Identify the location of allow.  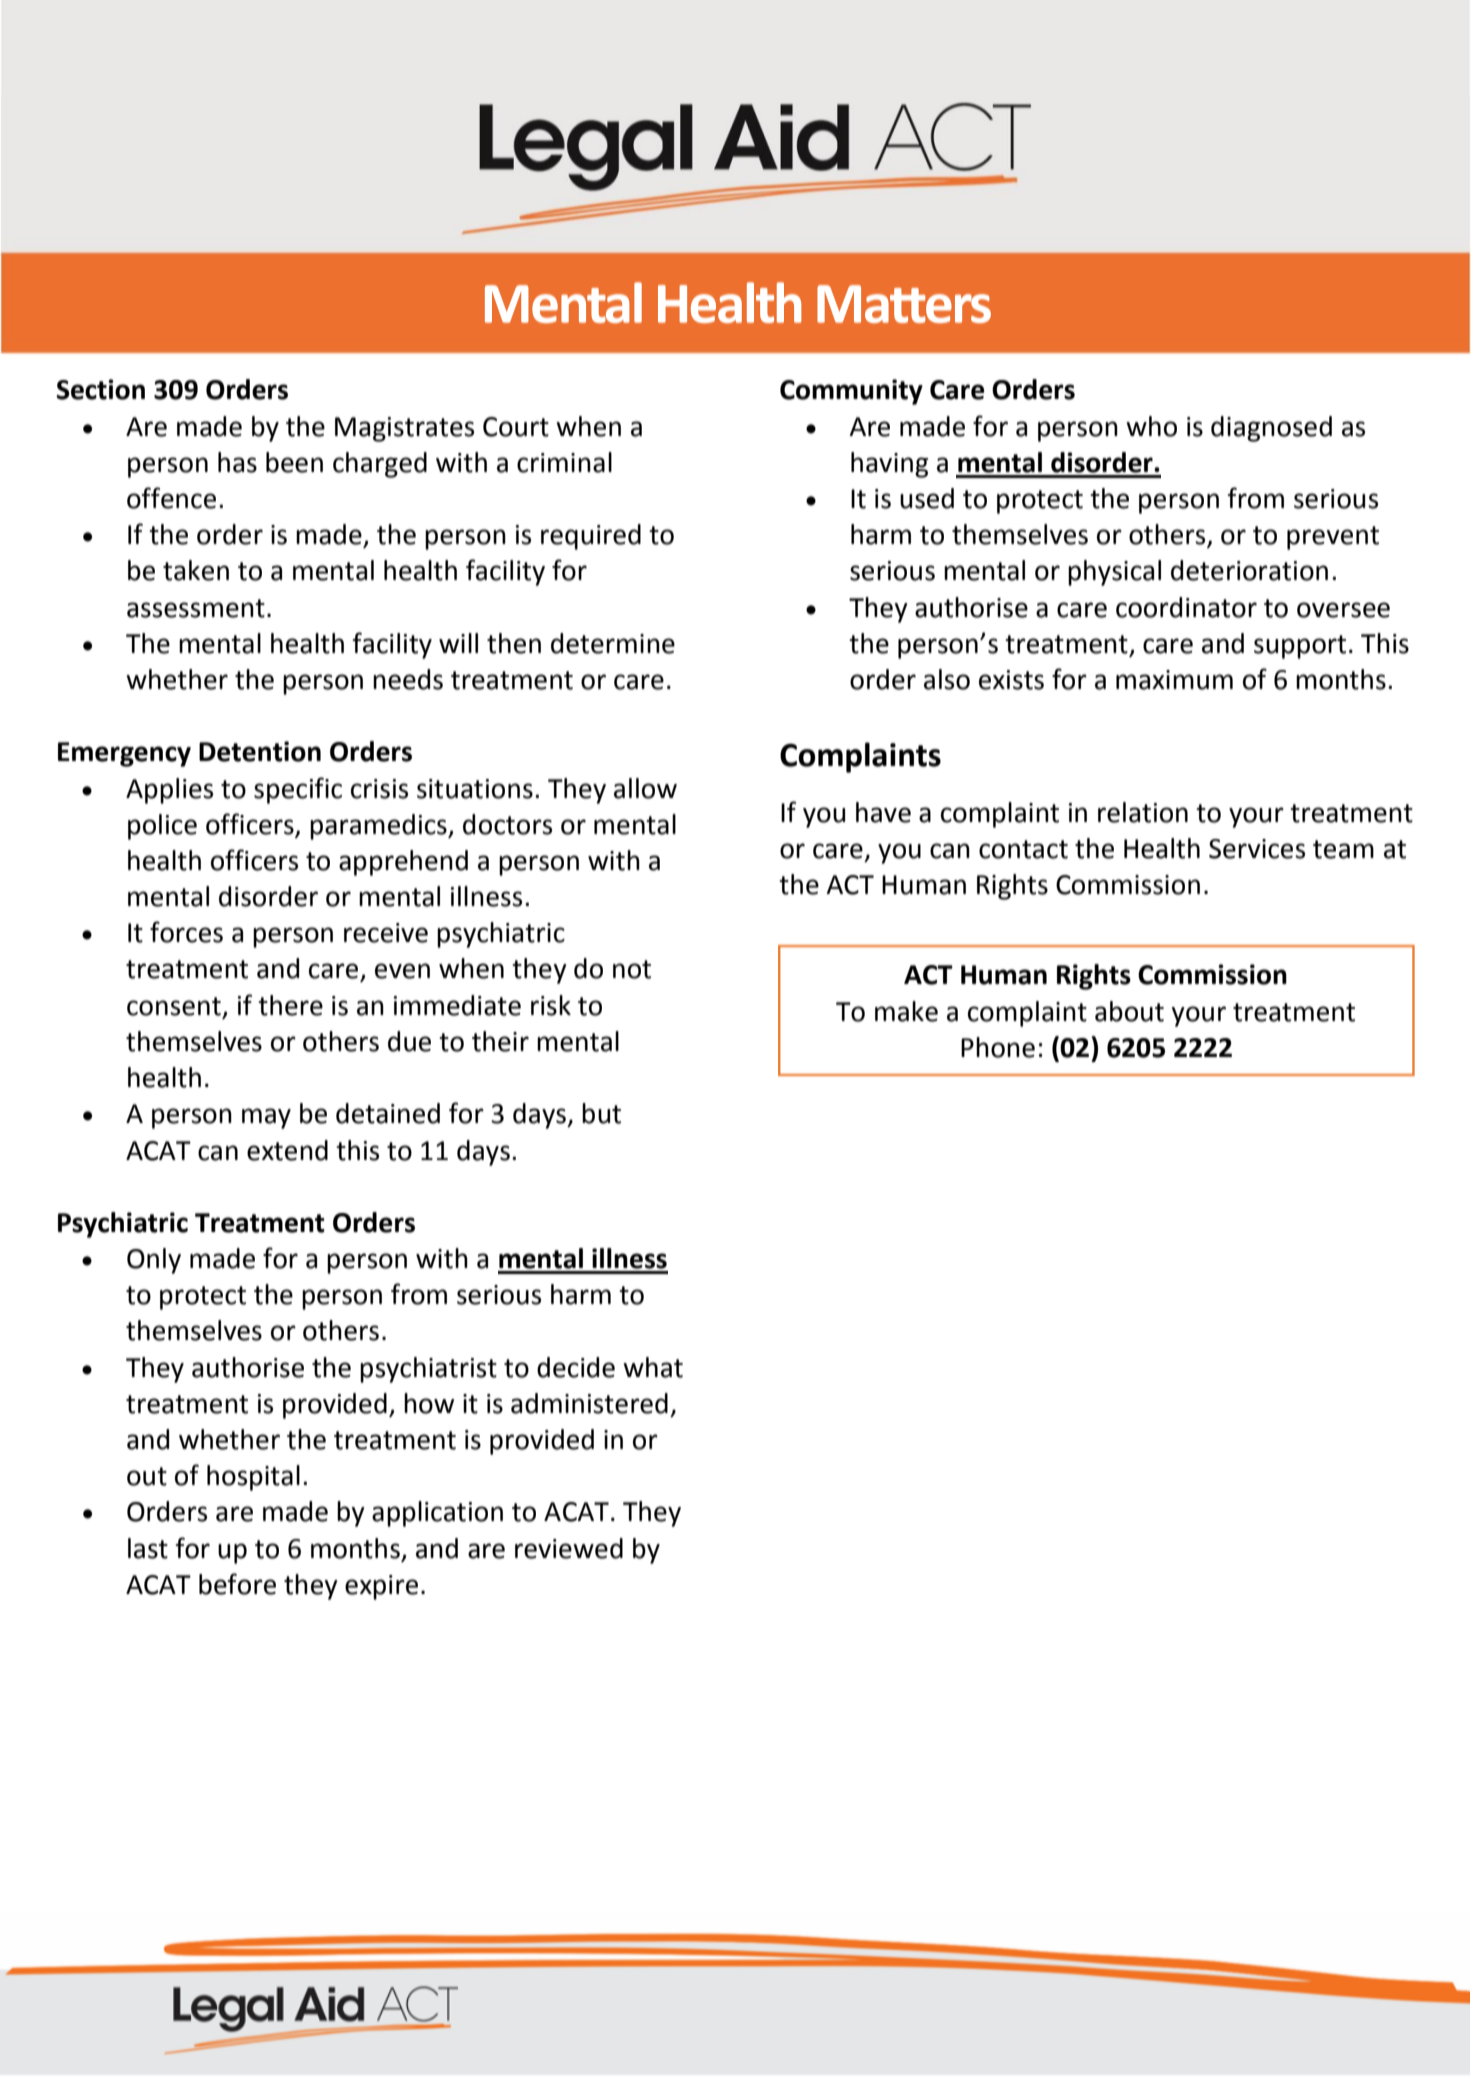
(645, 788).
